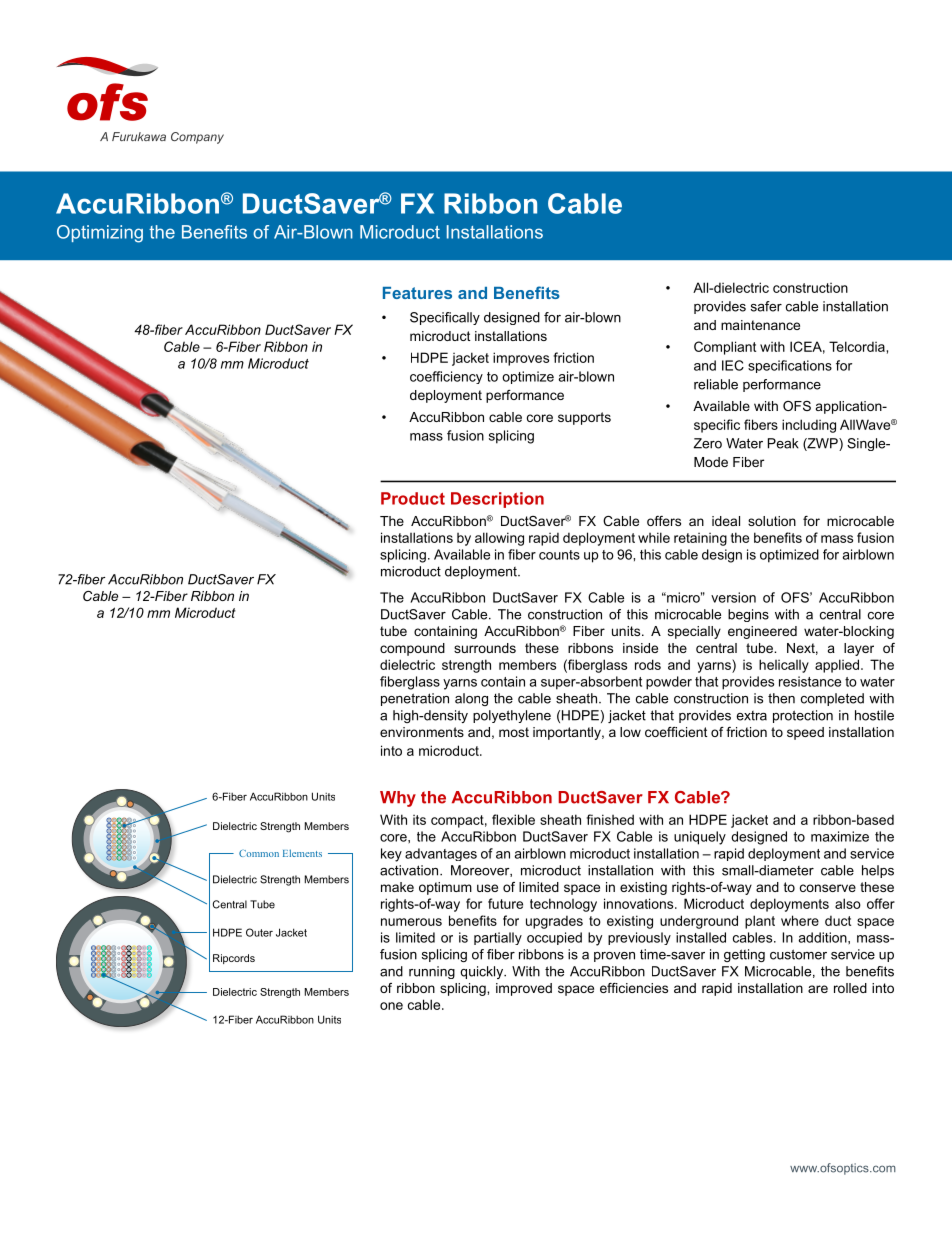 The height and width of the screenshot is (1233, 952). What do you see at coordinates (485, 648) in the screenshot?
I see `surrounds` at bounding box center [485, 648].
